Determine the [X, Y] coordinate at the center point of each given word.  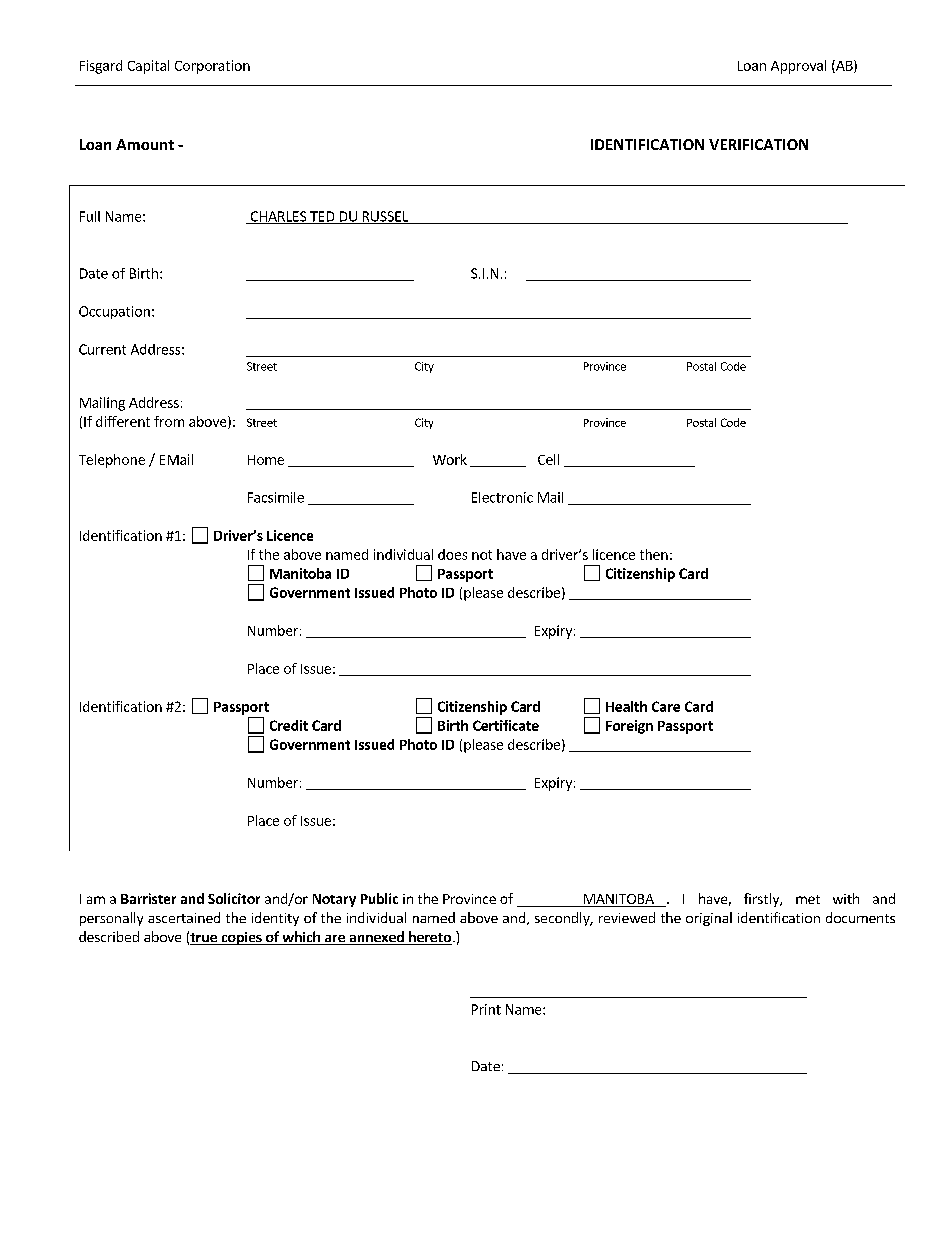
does [452, 554]
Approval [798, 67]
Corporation [212, 67]
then [654, 554]
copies [241, 938]
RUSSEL [385, 217]
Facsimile [276, 497]
